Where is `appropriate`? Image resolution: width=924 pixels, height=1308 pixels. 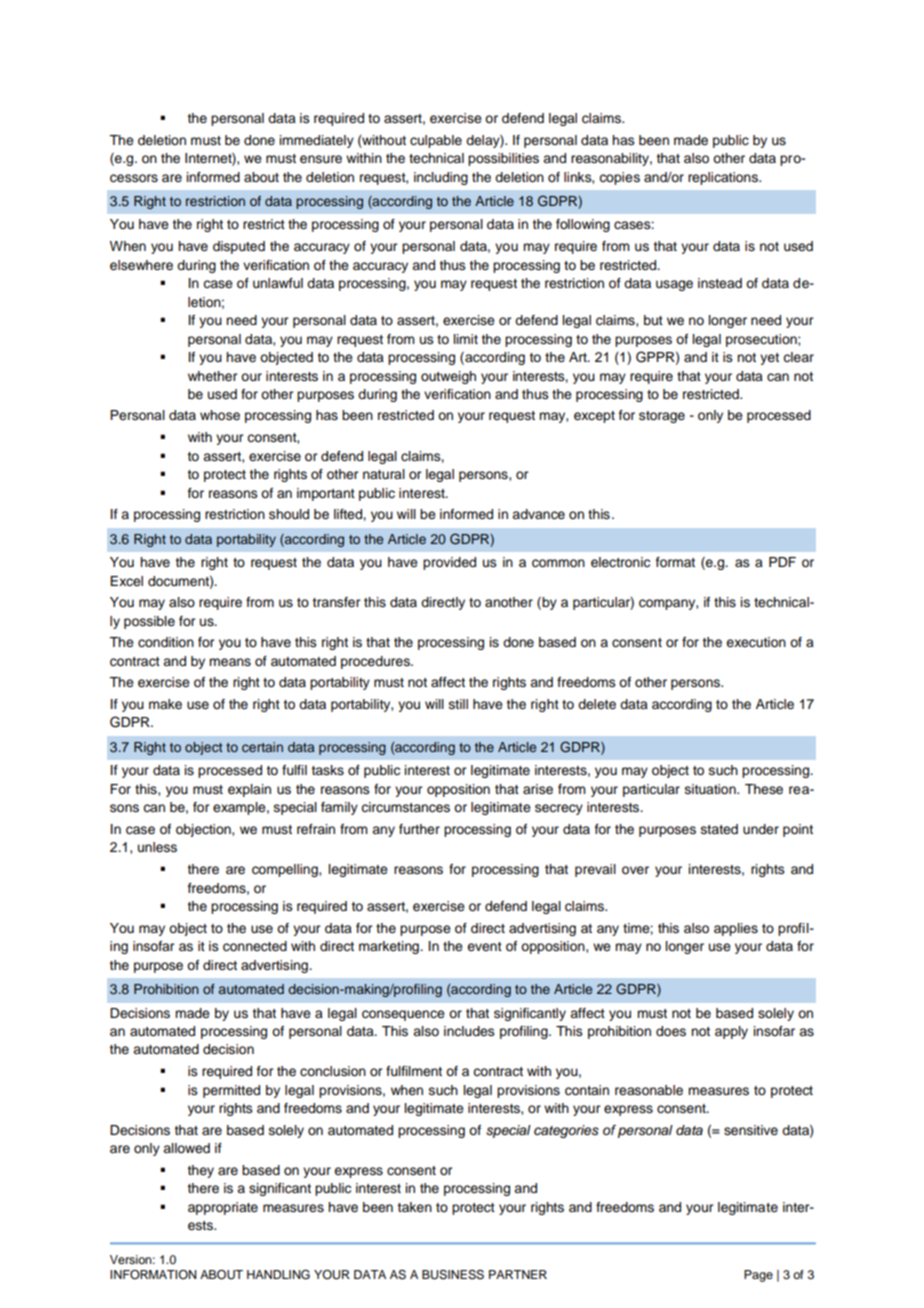
appropriate is located at coordinates (223, 1208).
